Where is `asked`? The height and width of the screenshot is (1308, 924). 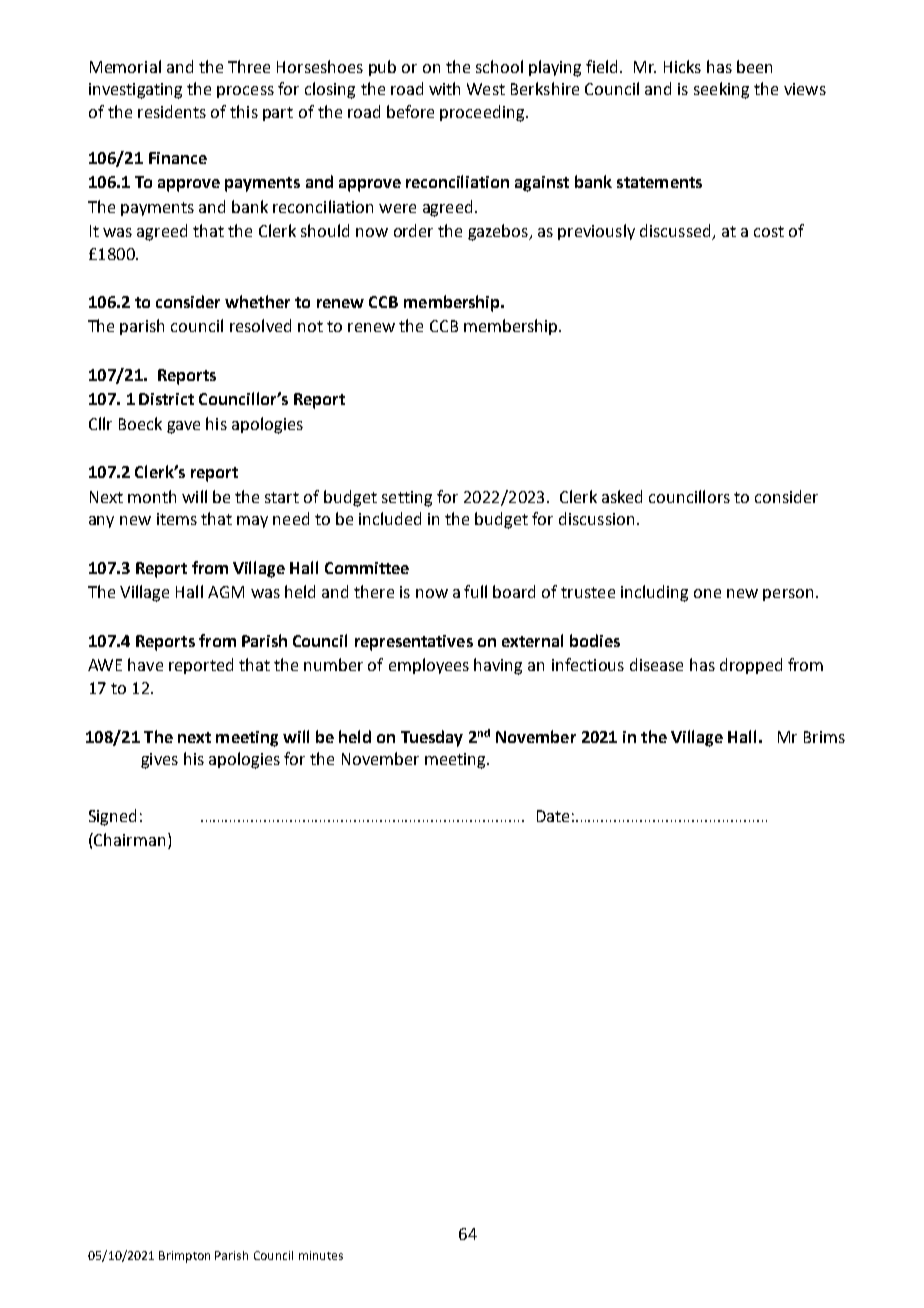 asked is located at coordinates (622, 496).
